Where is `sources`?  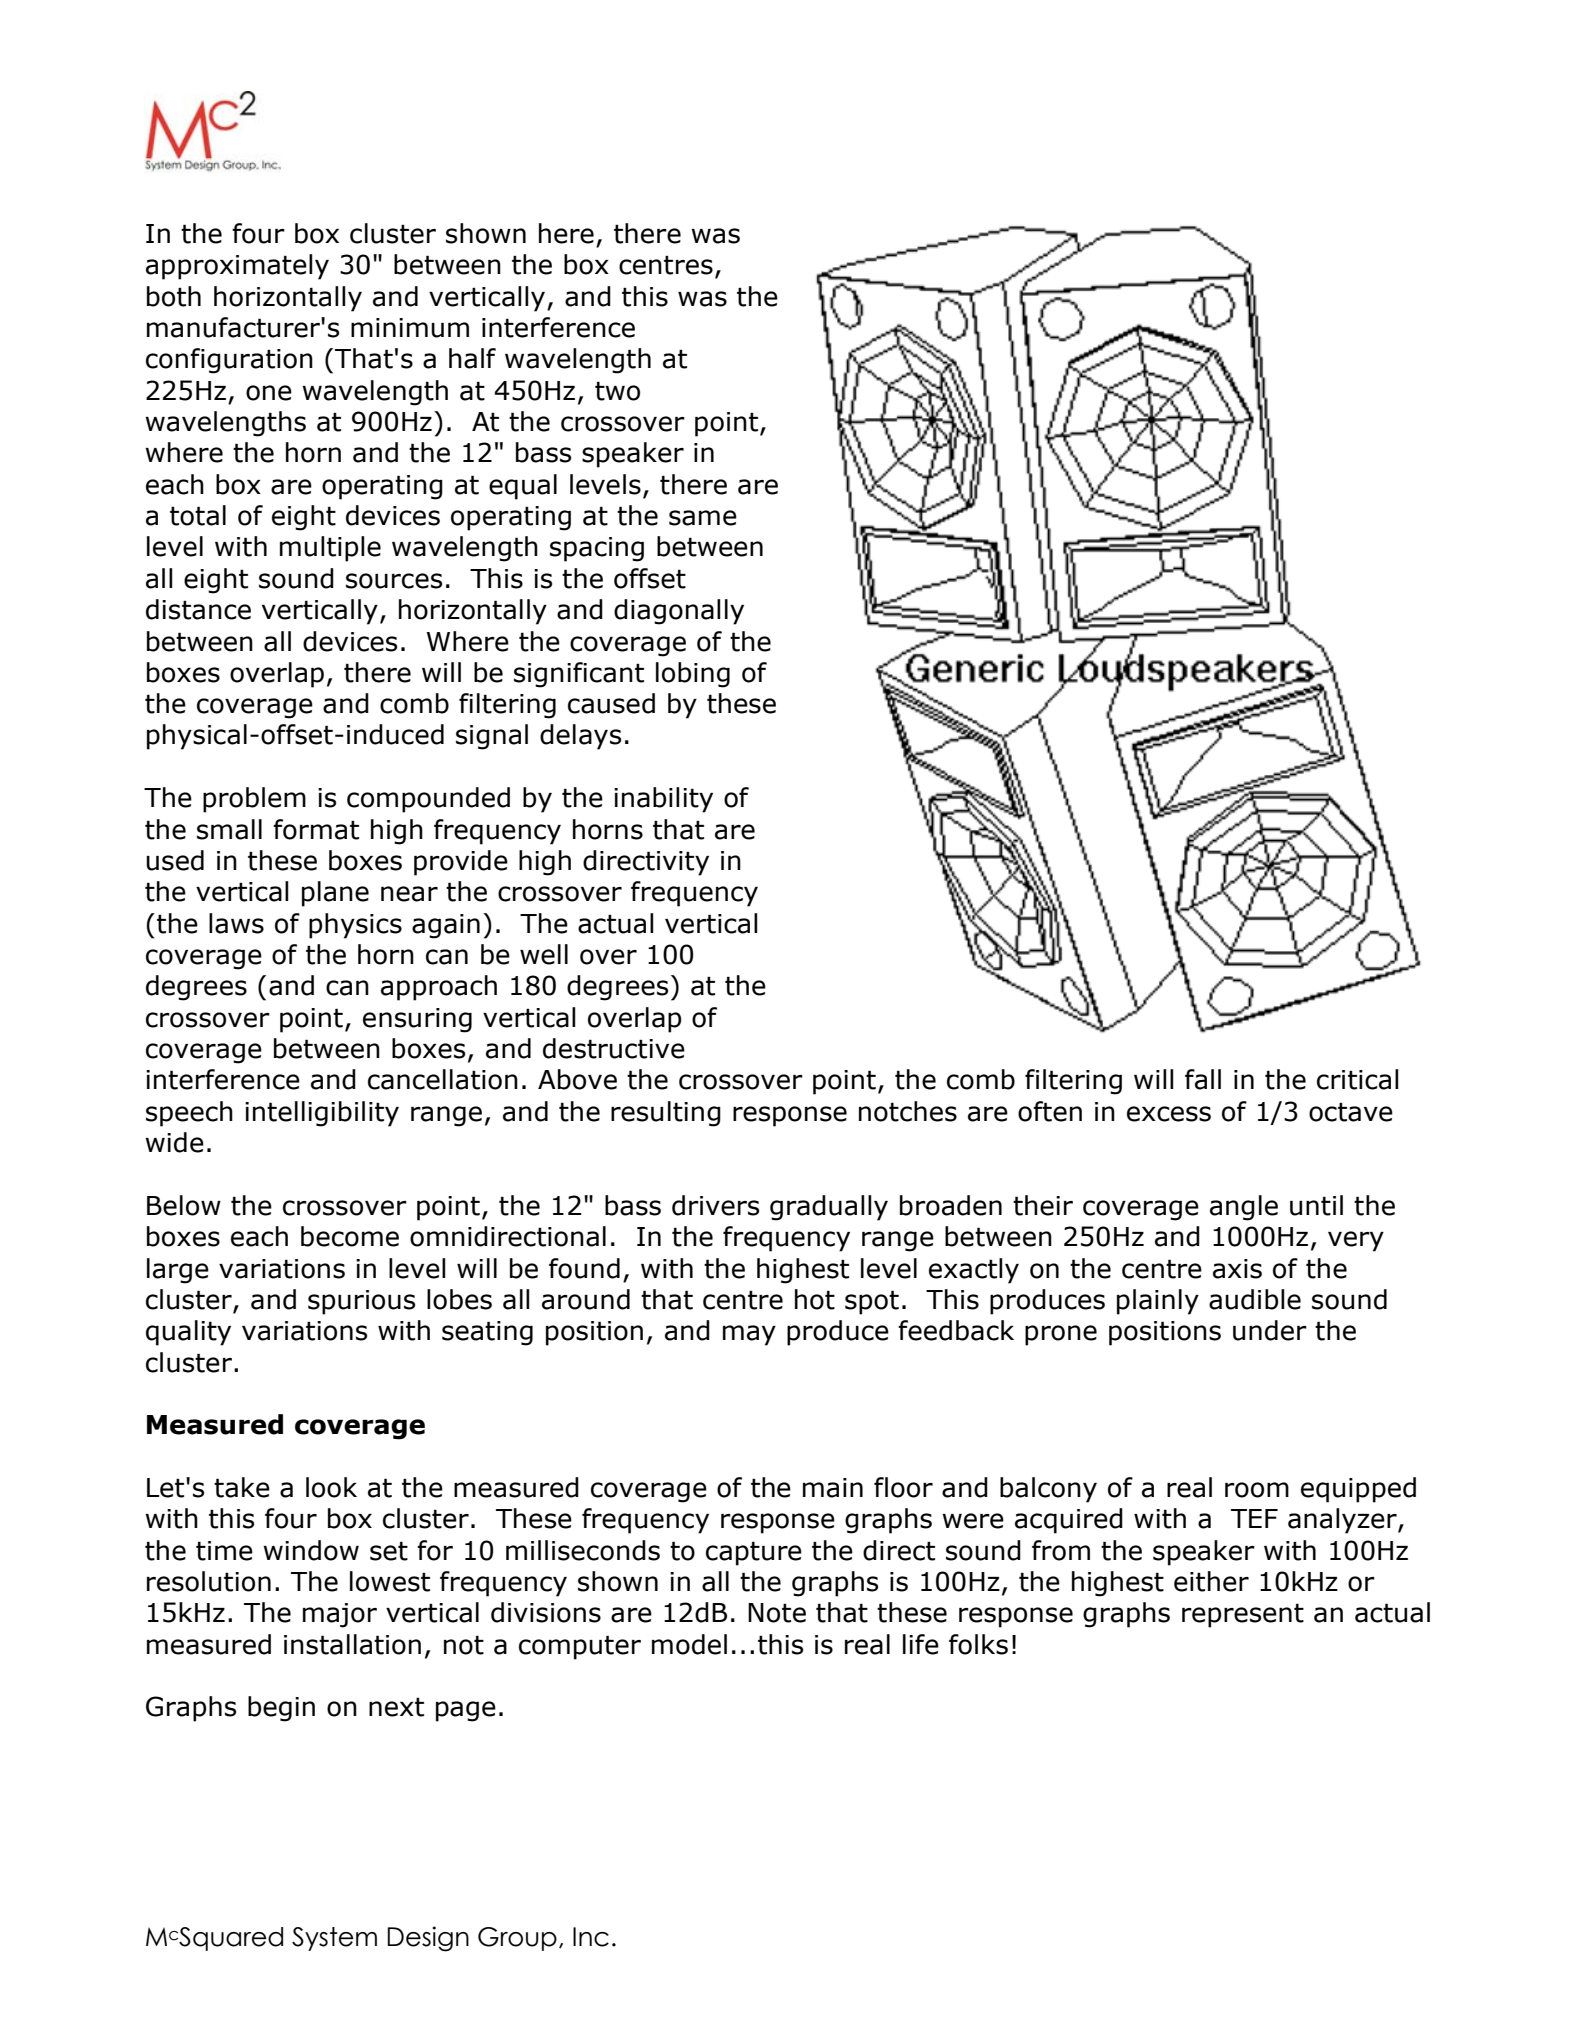
sources is located at coordinates (394, 581).
